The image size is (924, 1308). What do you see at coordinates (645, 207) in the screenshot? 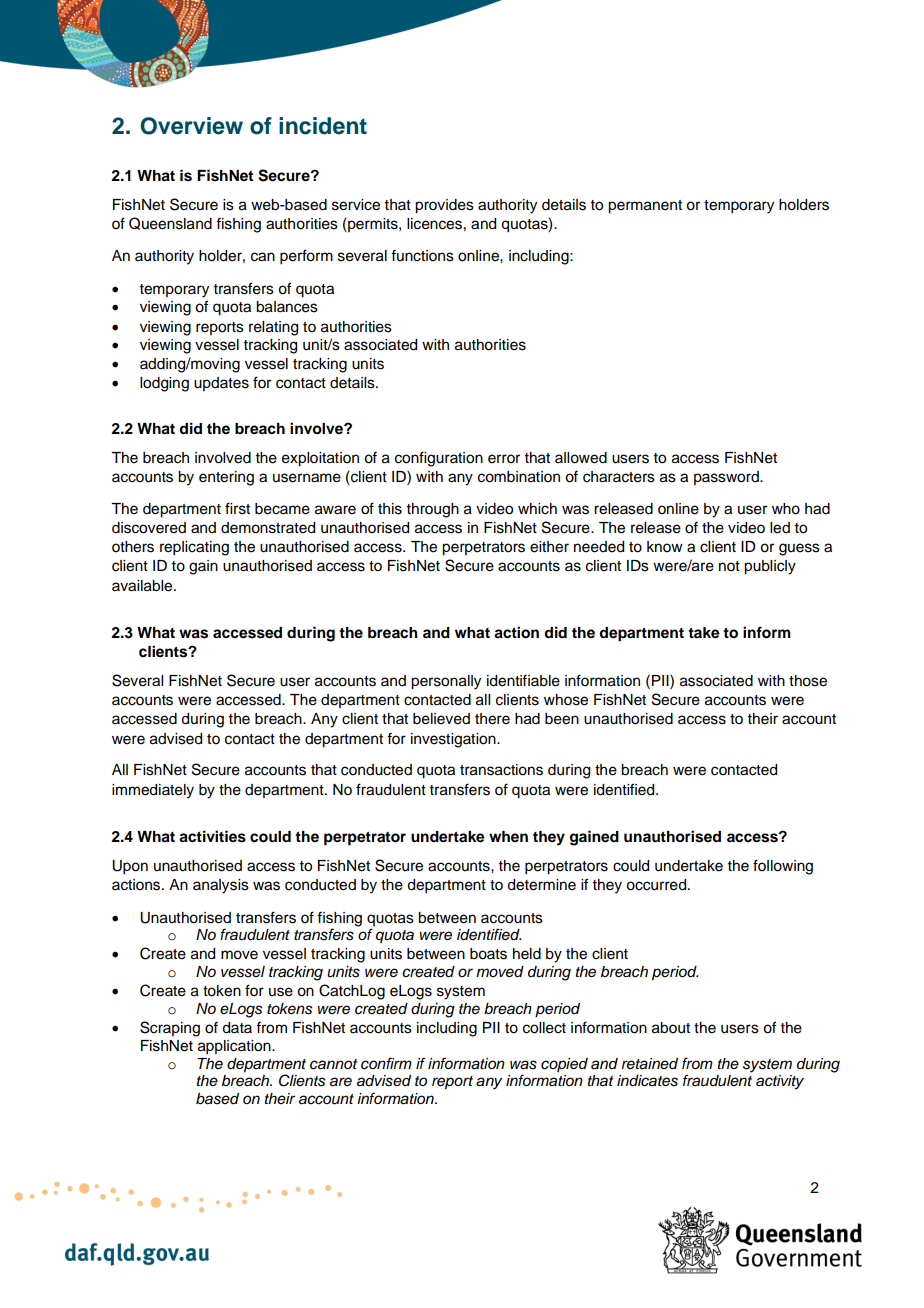
I see `permanent` at bounding box center [645, 207].
